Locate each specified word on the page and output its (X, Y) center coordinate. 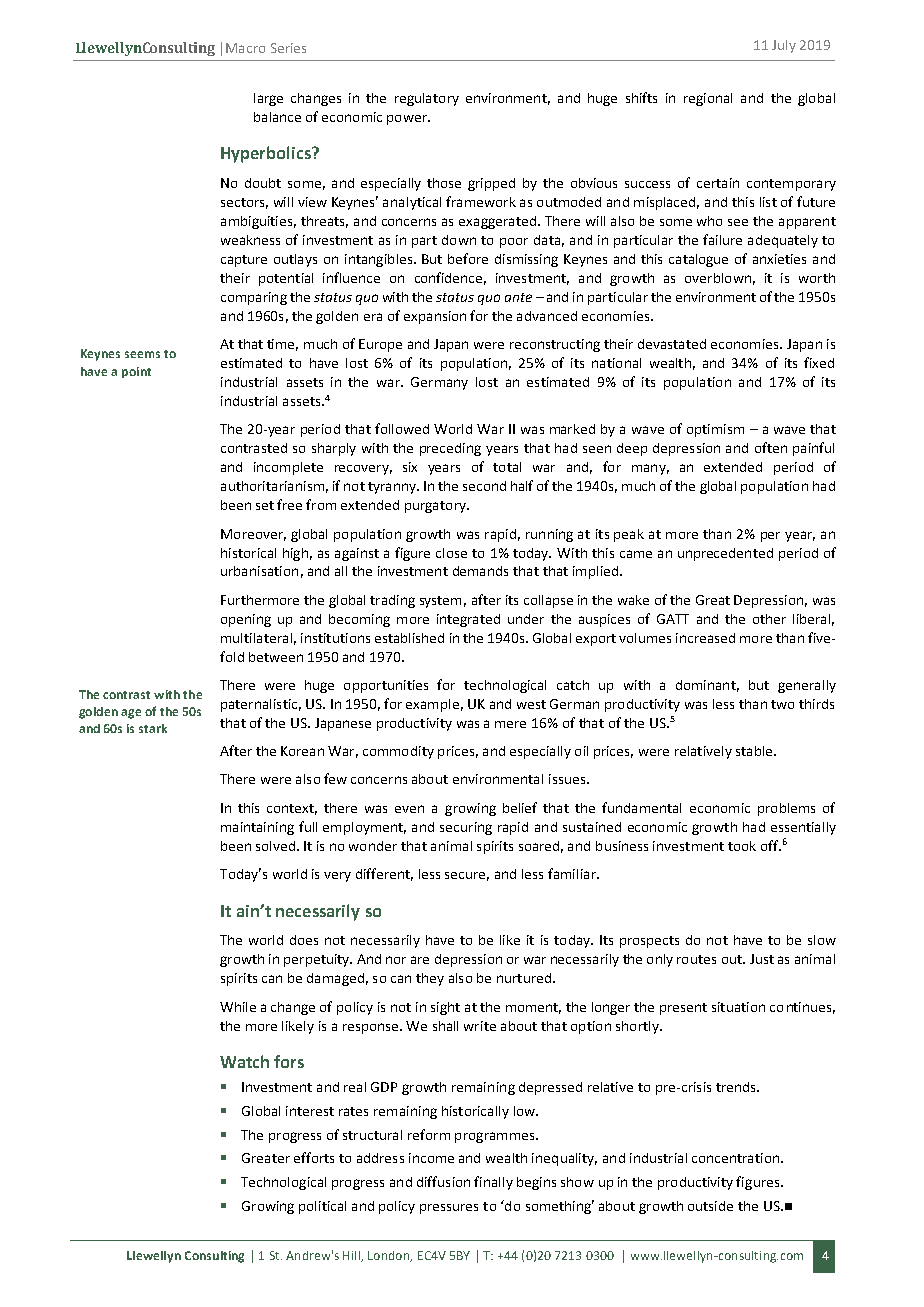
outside (710, 1206)
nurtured (524, 978)
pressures (449, 1209)
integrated (468, 620)
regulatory (427, 99)
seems (142, 354)
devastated (672, 344)
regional (708, 99)
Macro (245, 48)
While (238, 1007)
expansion (435, 317)
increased (705, 638)
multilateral (256, 638)
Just (762, 959)
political (322, 1207)
